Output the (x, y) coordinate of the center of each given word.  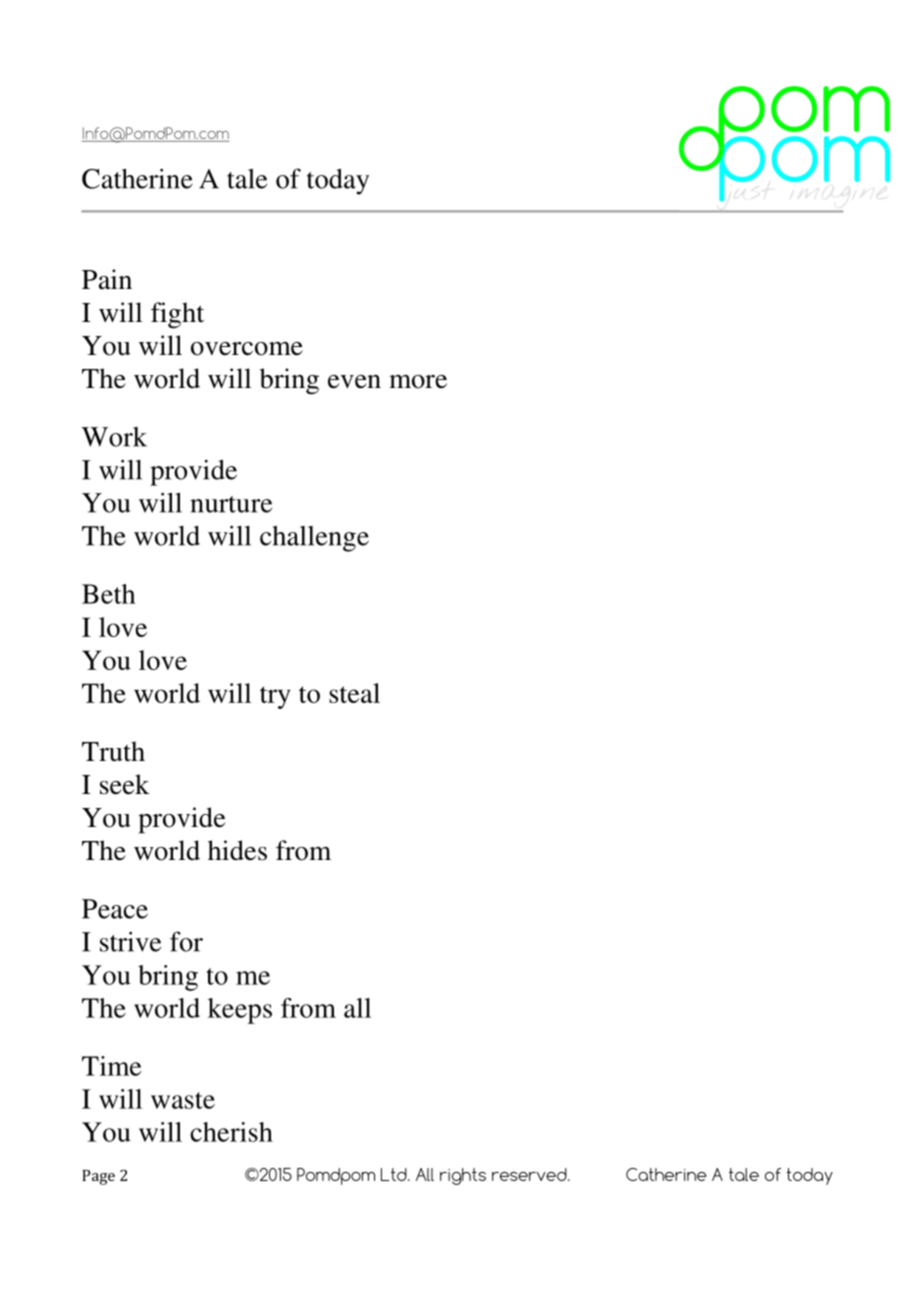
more (418, 382)
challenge (314, 539)
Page (98, 1177)
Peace (115, 909)
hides (237, 850)
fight (177, 315)
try (275, 697)
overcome (247, 349)
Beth (109, 594)
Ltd (395, 1174)
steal (354, 693)
